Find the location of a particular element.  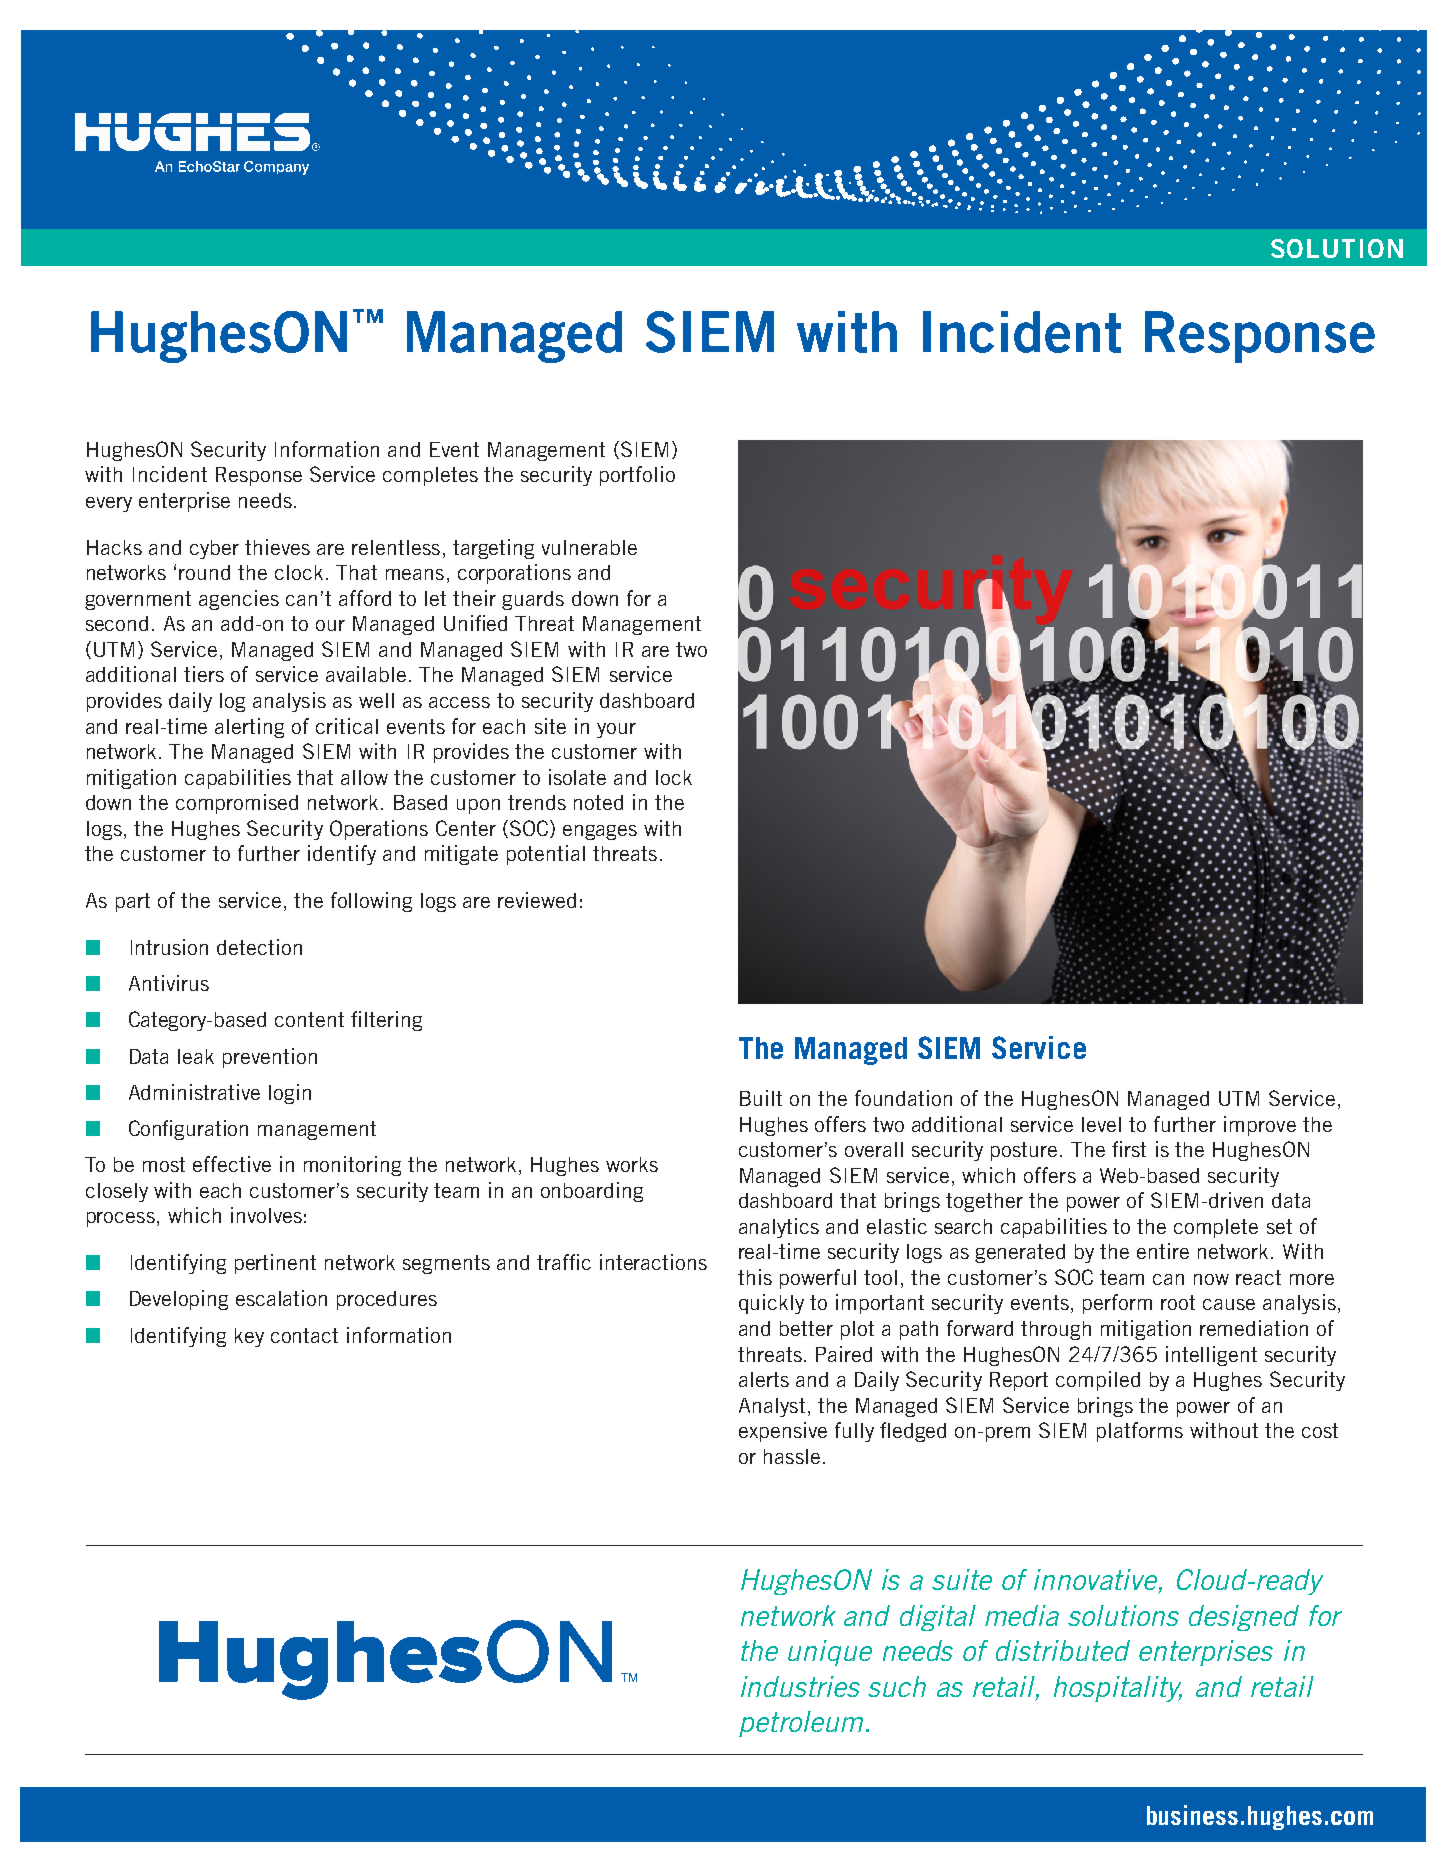

petroleum is located at coordinates (801, 1724).
